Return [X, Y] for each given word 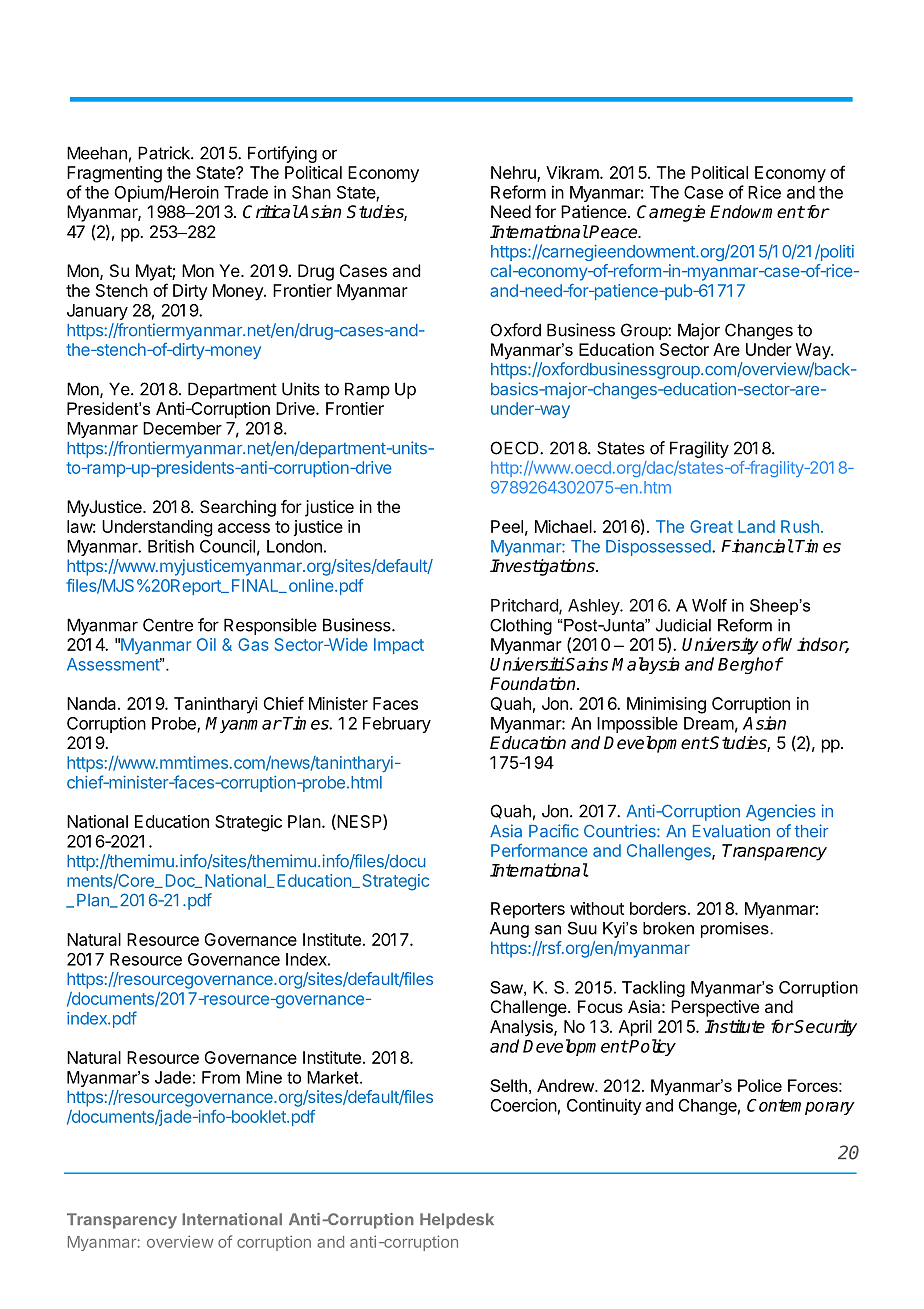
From [221, 1077]
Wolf [709, 605]
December [182, 428]
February [397, 725]
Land [756, 526]
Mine [264, 1077]
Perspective [715, 1008]
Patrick [165, 153]
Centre [168, 625]
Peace [614, 232]
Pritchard [525, 606]
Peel [507, 526]
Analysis [522, 1028]
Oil [206, 644]
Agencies [781, 812]
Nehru [514, 173]
